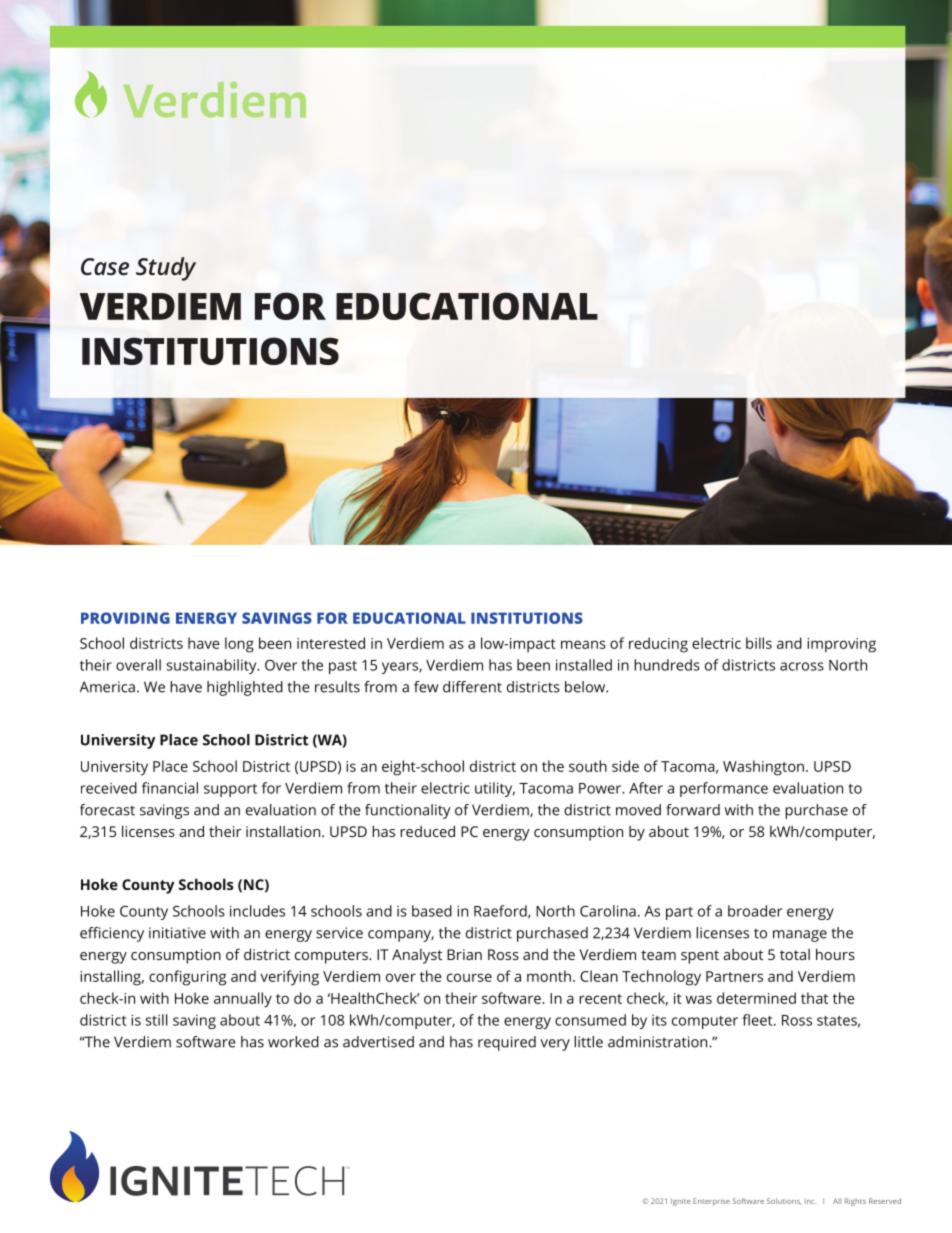 This image has height=1233, width=952. I want to click on Study, so click(166, 269).
